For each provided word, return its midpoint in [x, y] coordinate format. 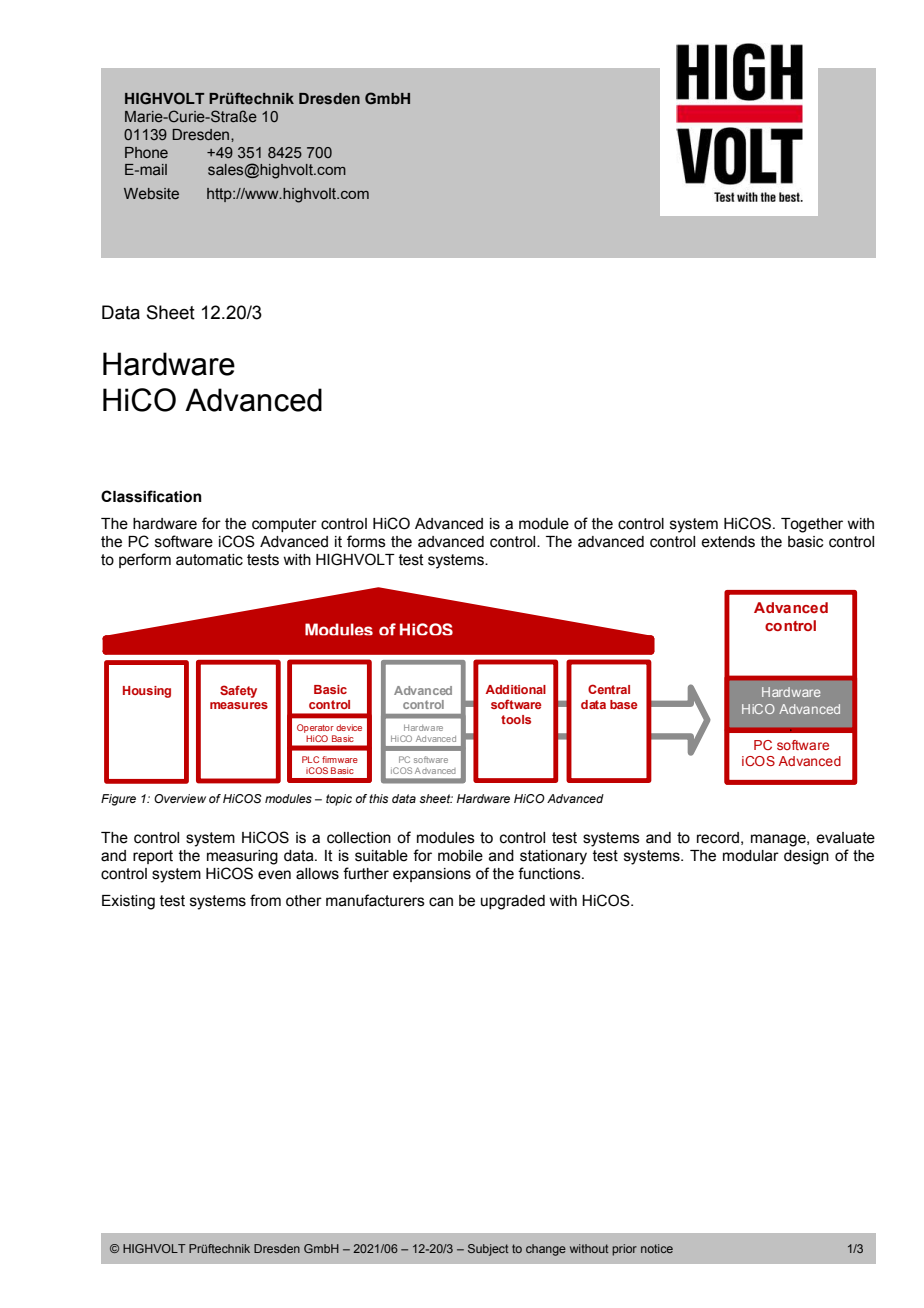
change [546, 1250]
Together [812, 525]
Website [151, 193]
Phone [146, 152]
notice [657, 1248]
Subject [488, 1250]
